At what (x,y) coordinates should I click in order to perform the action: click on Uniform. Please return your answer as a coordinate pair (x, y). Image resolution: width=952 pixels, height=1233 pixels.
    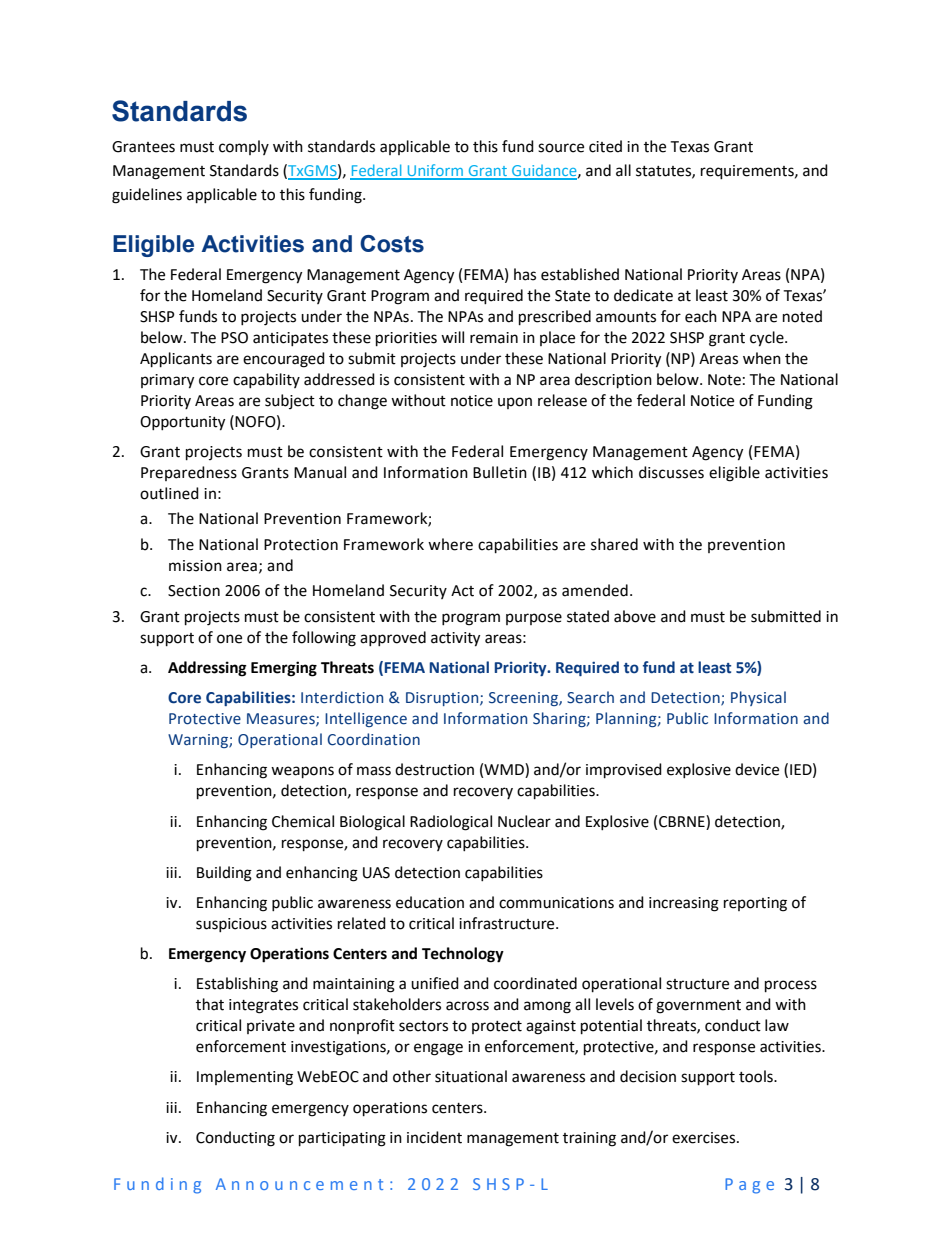
    Looking at the image, I should click on (435, 171).
